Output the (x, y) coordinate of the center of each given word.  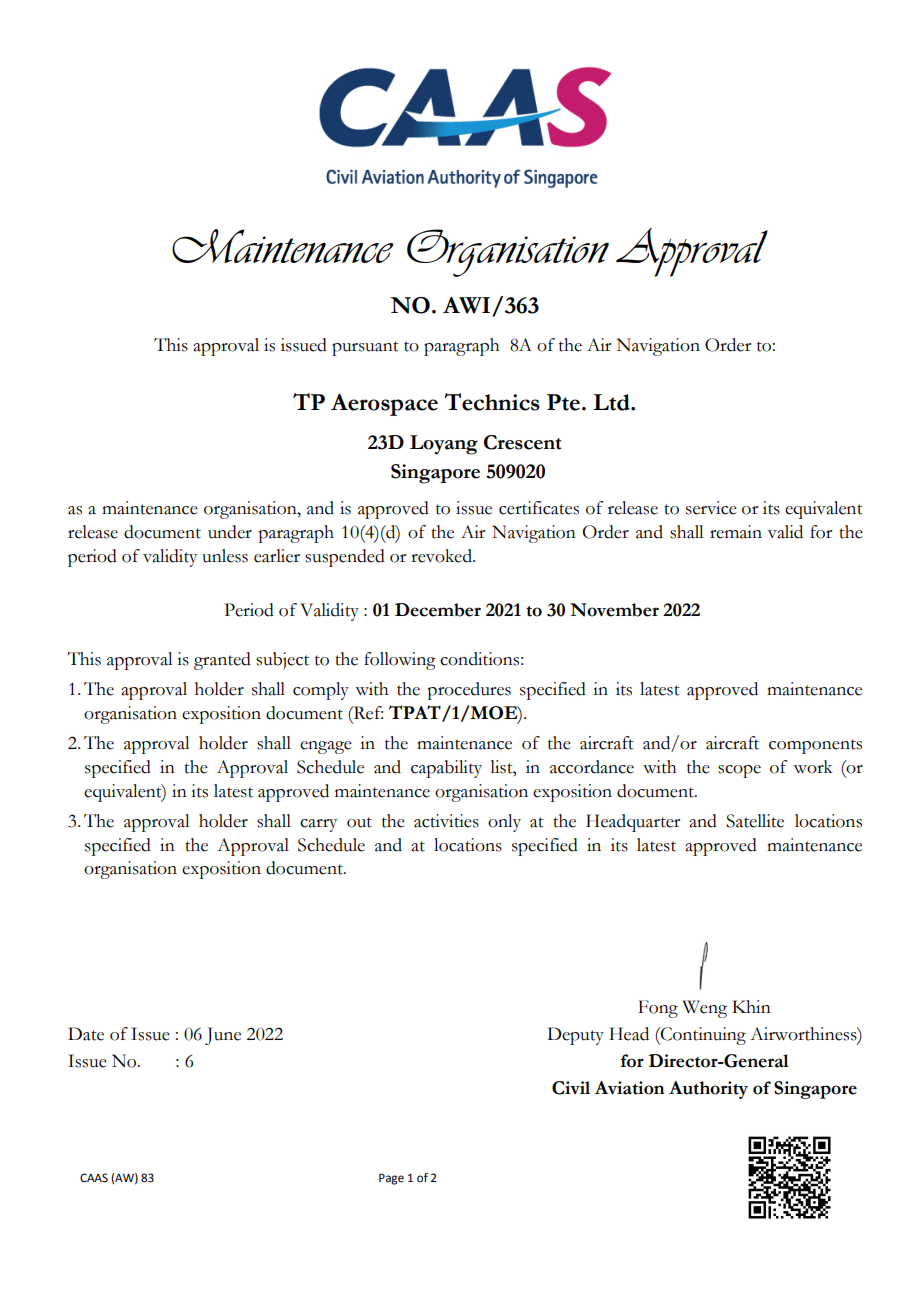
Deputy (575, 1036)
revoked (442, 556)
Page (391, 1179)
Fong (658, 1009)
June (223, 1036)
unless (225, 556)
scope (739, 771)
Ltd (612, 402)
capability (446, 769)
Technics (492, 402)
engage (326, 747)
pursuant (365, 348)
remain (736, 532)
